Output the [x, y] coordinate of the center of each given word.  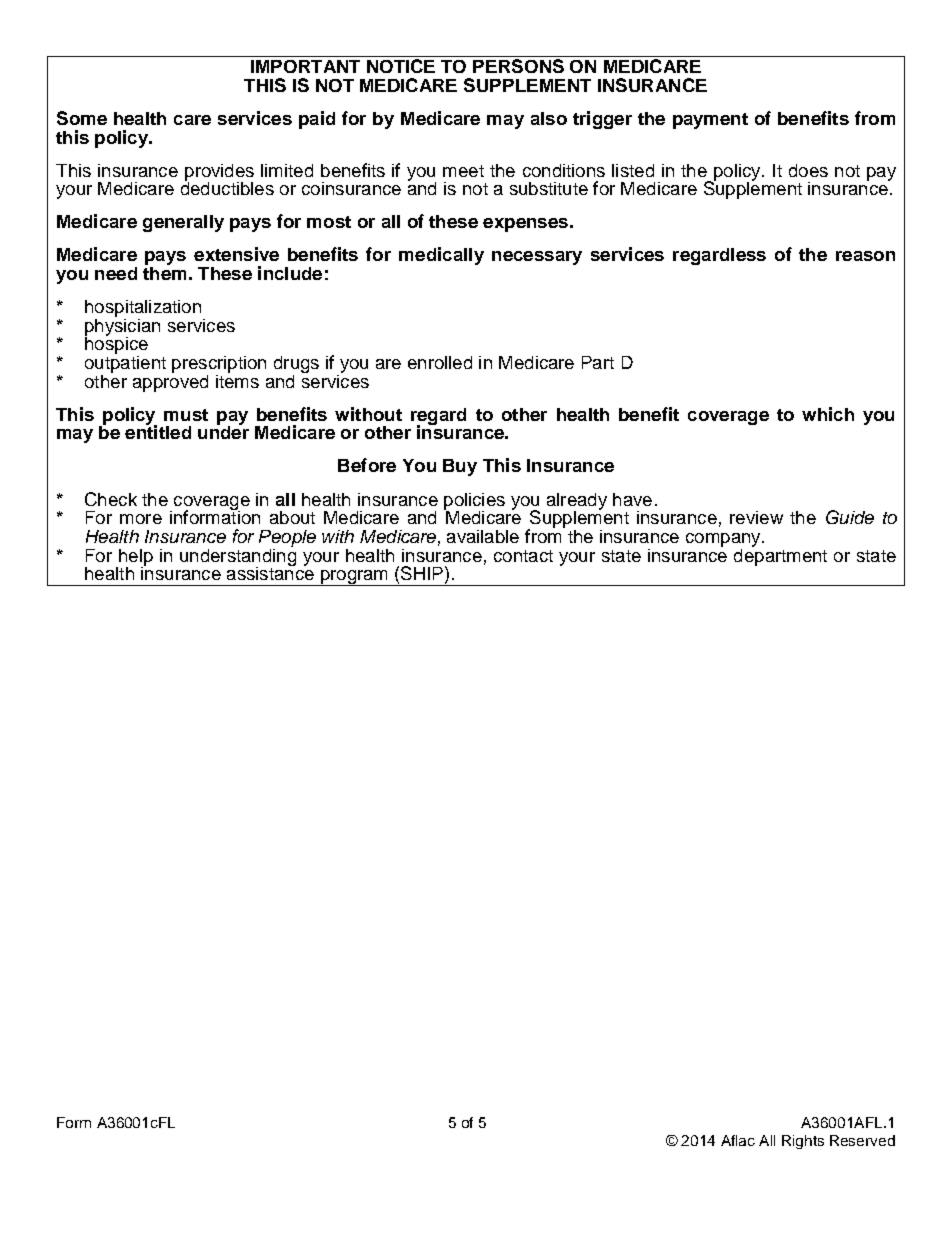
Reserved [862, 1140]
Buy [460, 467]
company [724, 540]
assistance [270, 572]
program [354, 578]
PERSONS [518, 66]
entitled [158, 431]
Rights [803, 1142]
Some [82, 118]
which [828, 414]
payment [710, 121]
